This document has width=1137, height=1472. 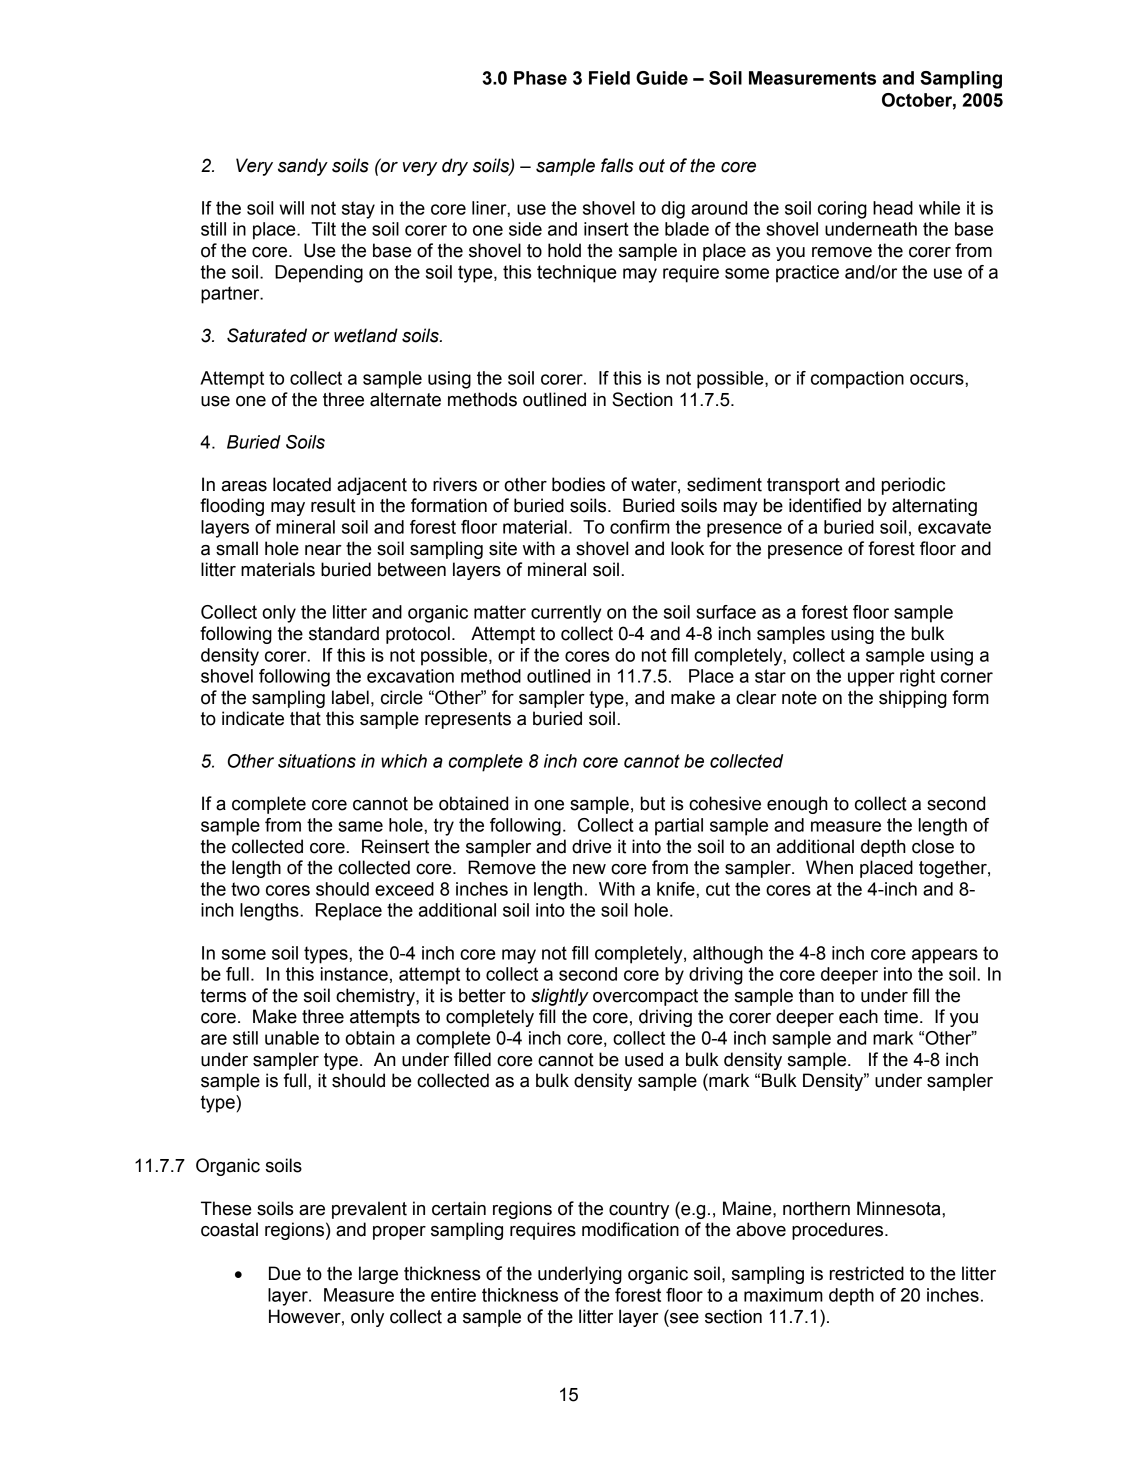 I want to click on modification, so click(x=630, y=1229).
